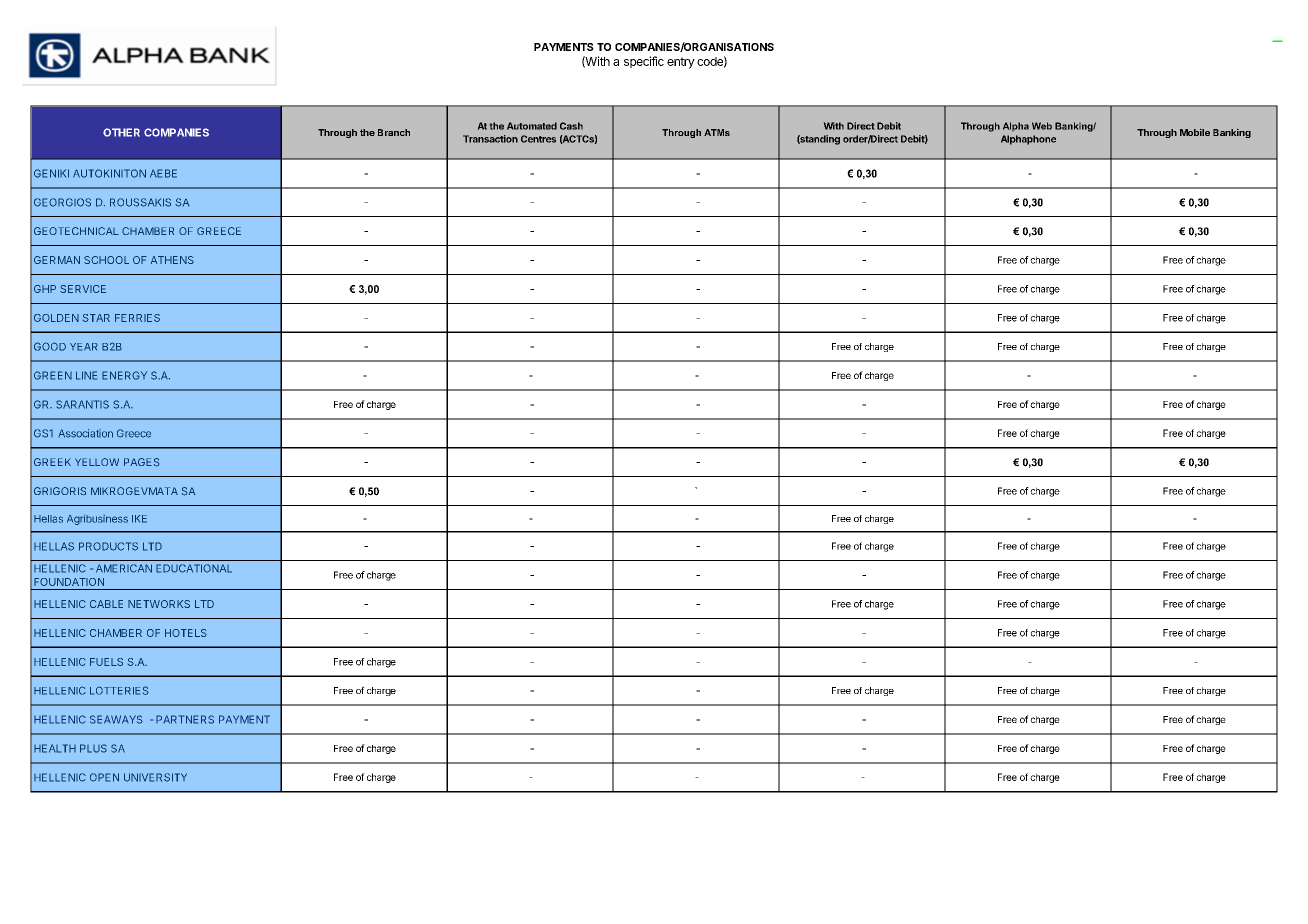 The height and width of the screenshot is (924, 1308). I want to click on HOTELS, so click(186, 633).
